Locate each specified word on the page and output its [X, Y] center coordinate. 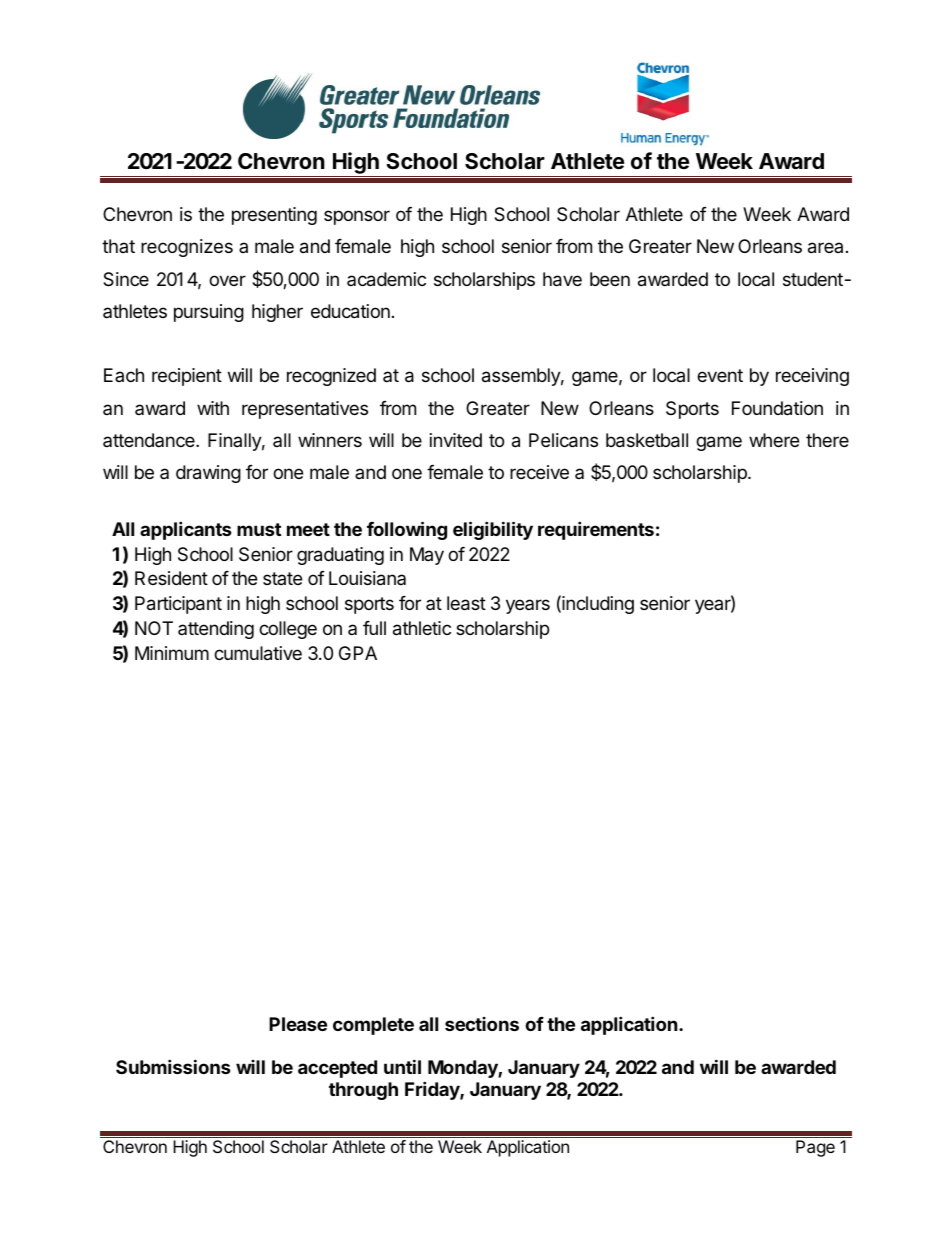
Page [815, 1148]
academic [386, 279]
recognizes [187, 248]
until [402, 1066]
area [825, 248]
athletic [422, 628]
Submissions [173, 1066]
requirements [596, 530]
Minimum [172, 653]
